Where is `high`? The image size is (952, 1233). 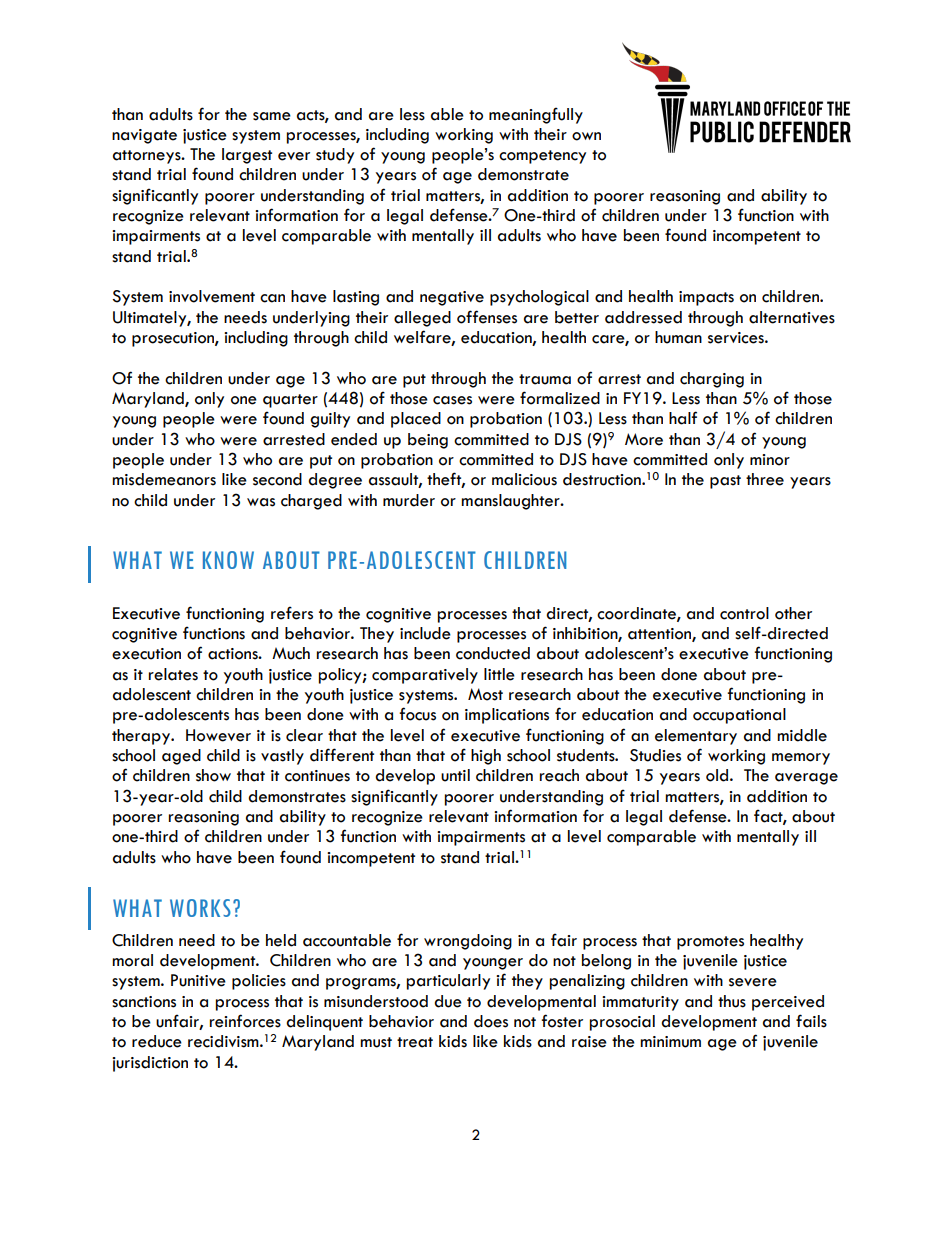
high is located at coordinates (486, 757).
